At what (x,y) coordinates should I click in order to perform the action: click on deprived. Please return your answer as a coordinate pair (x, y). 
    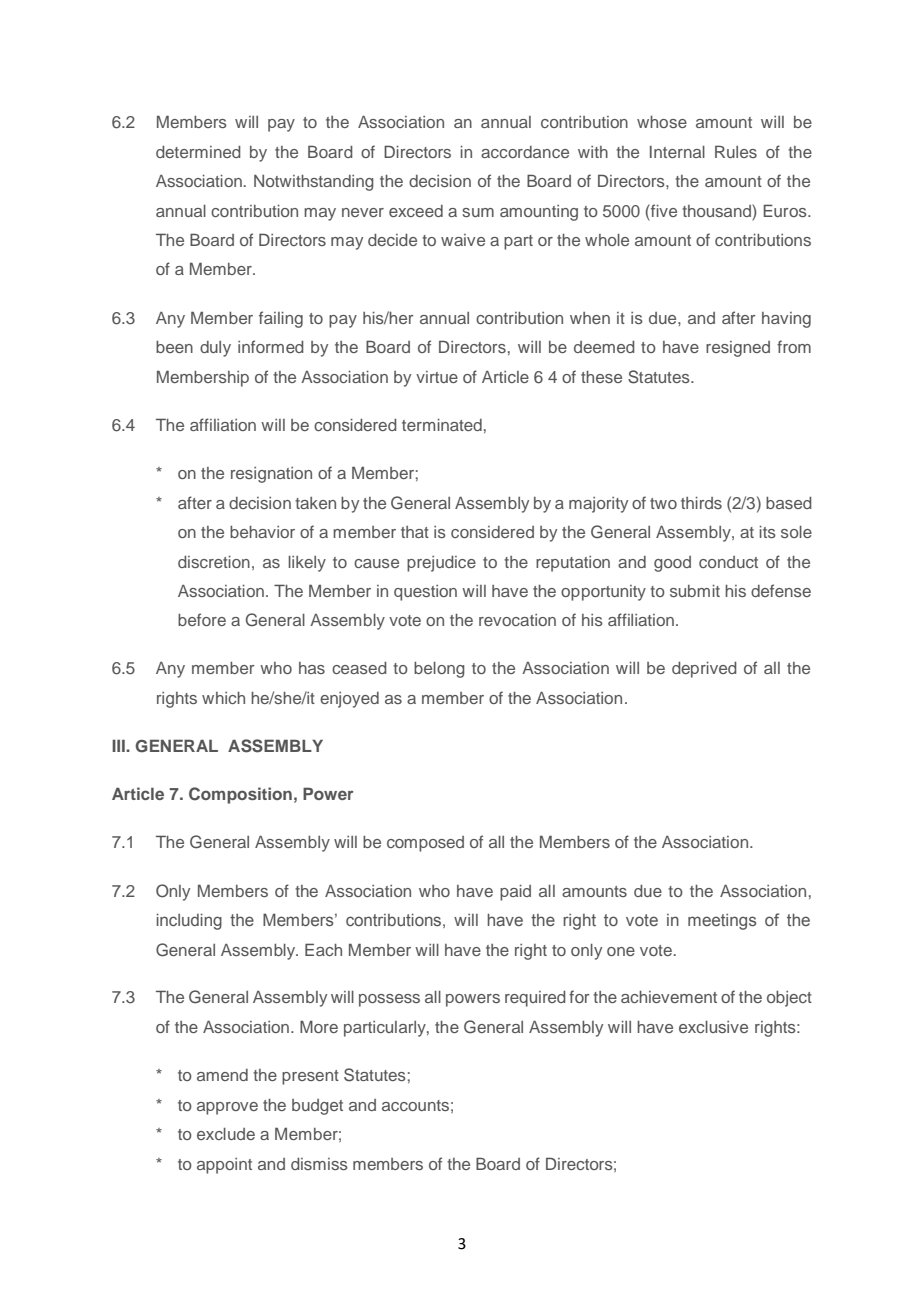
    Looking at the image, I should click on (704, 670).
